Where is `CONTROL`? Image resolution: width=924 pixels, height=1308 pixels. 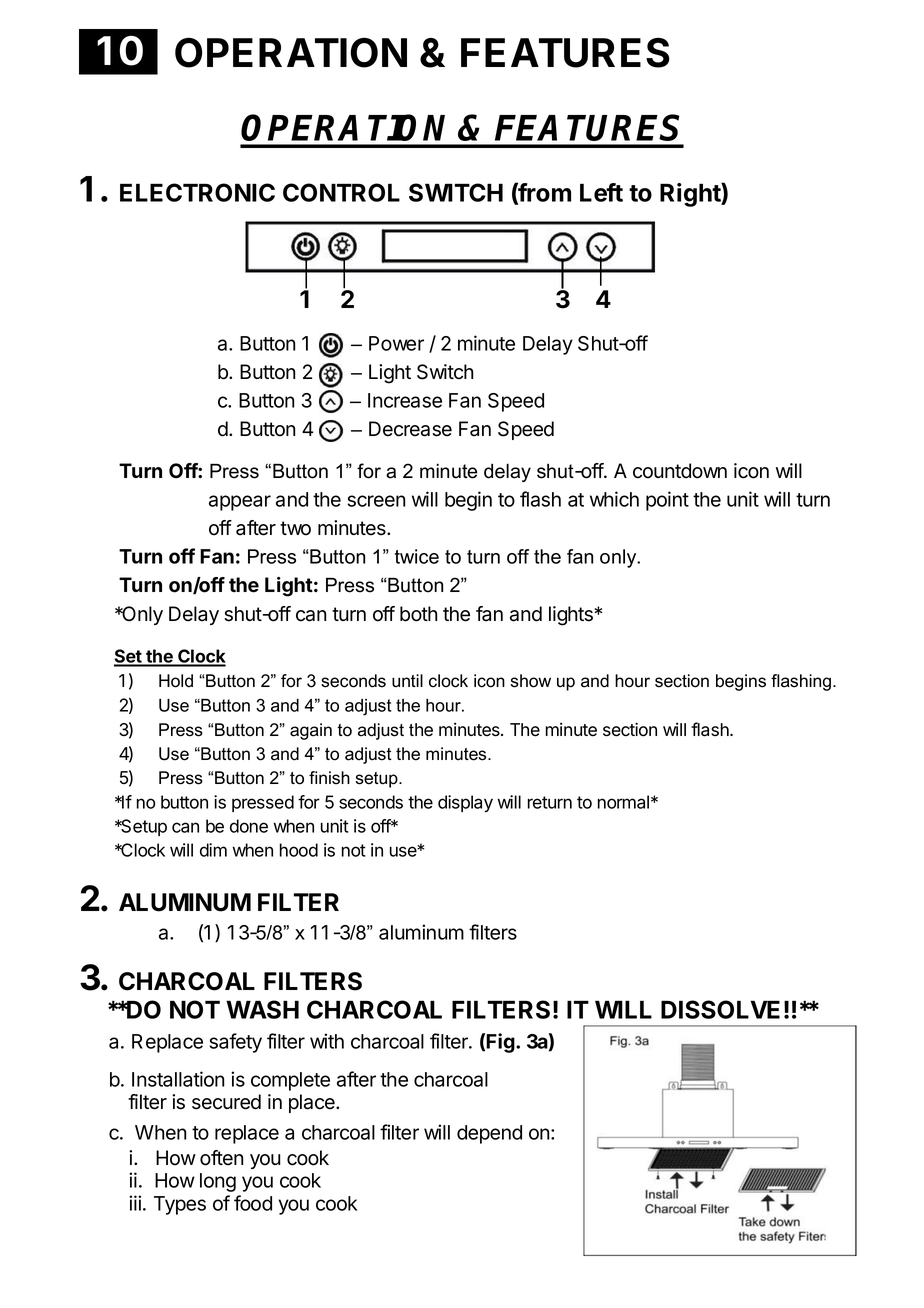
CONTROL is located at coordinates (341, 192).
